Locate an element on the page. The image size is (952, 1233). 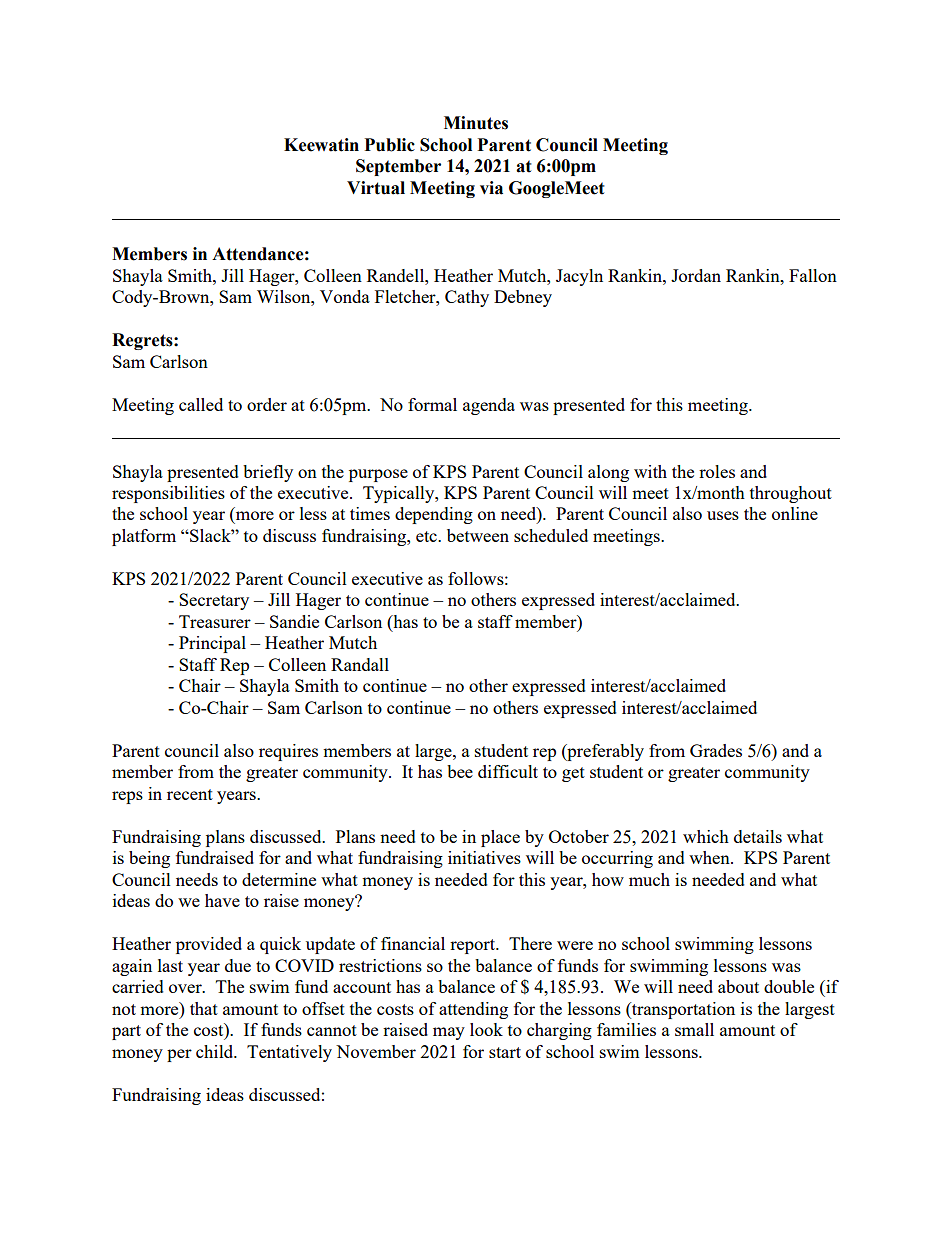
requires is located at coordinates (288, 752).
